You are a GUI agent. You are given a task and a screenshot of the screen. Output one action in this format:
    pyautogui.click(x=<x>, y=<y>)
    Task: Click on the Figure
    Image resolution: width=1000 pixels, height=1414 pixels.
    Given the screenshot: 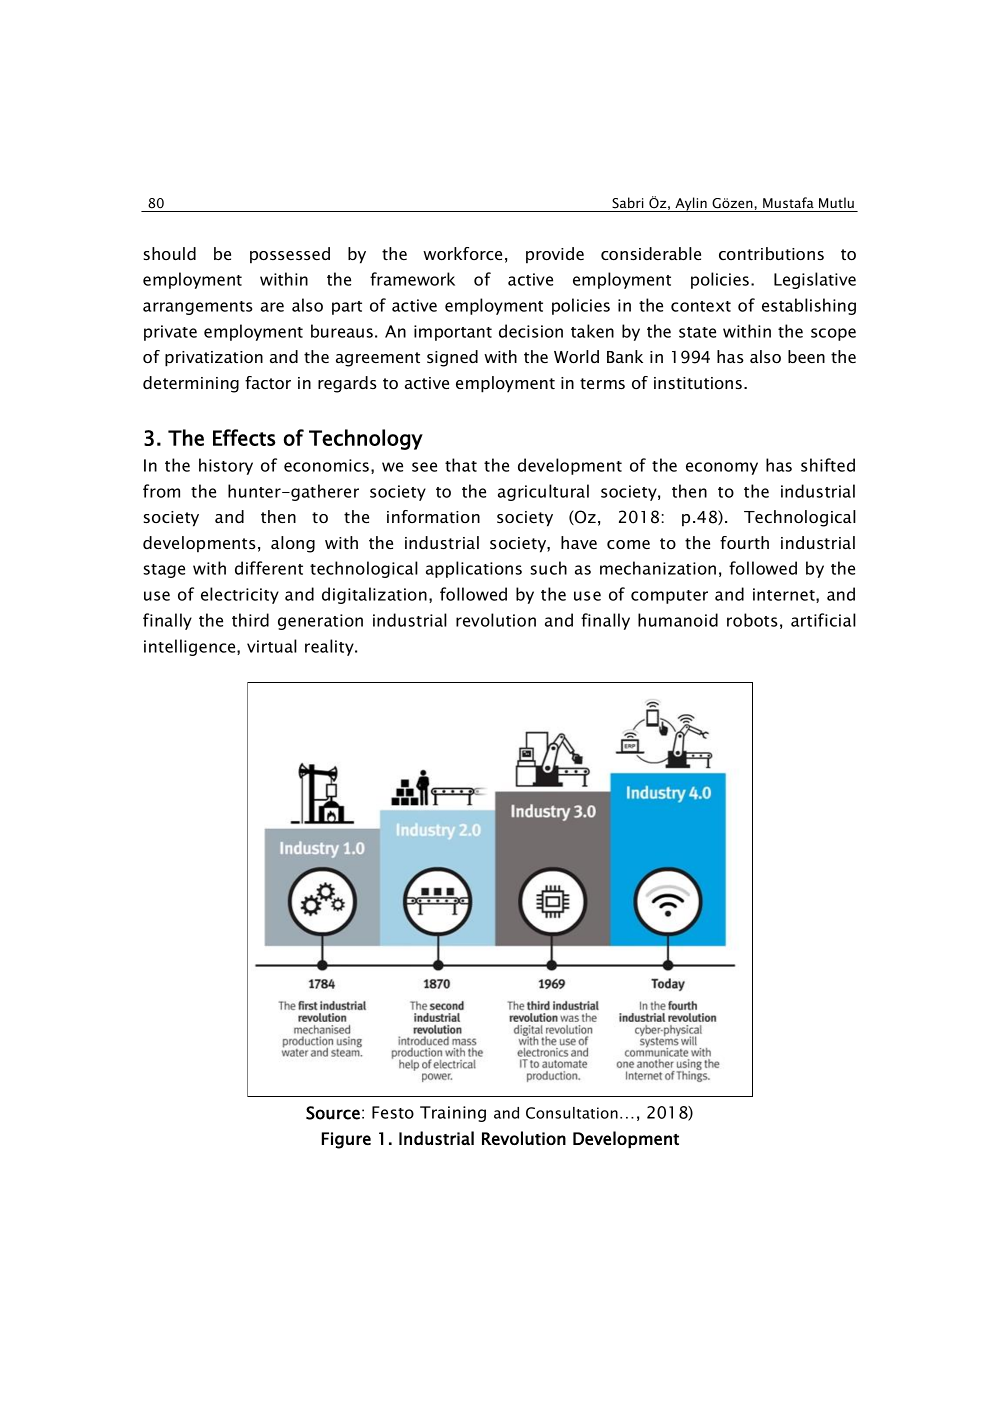 What is the action you would take?
    pyautogui.click(x=346, y=1140)
